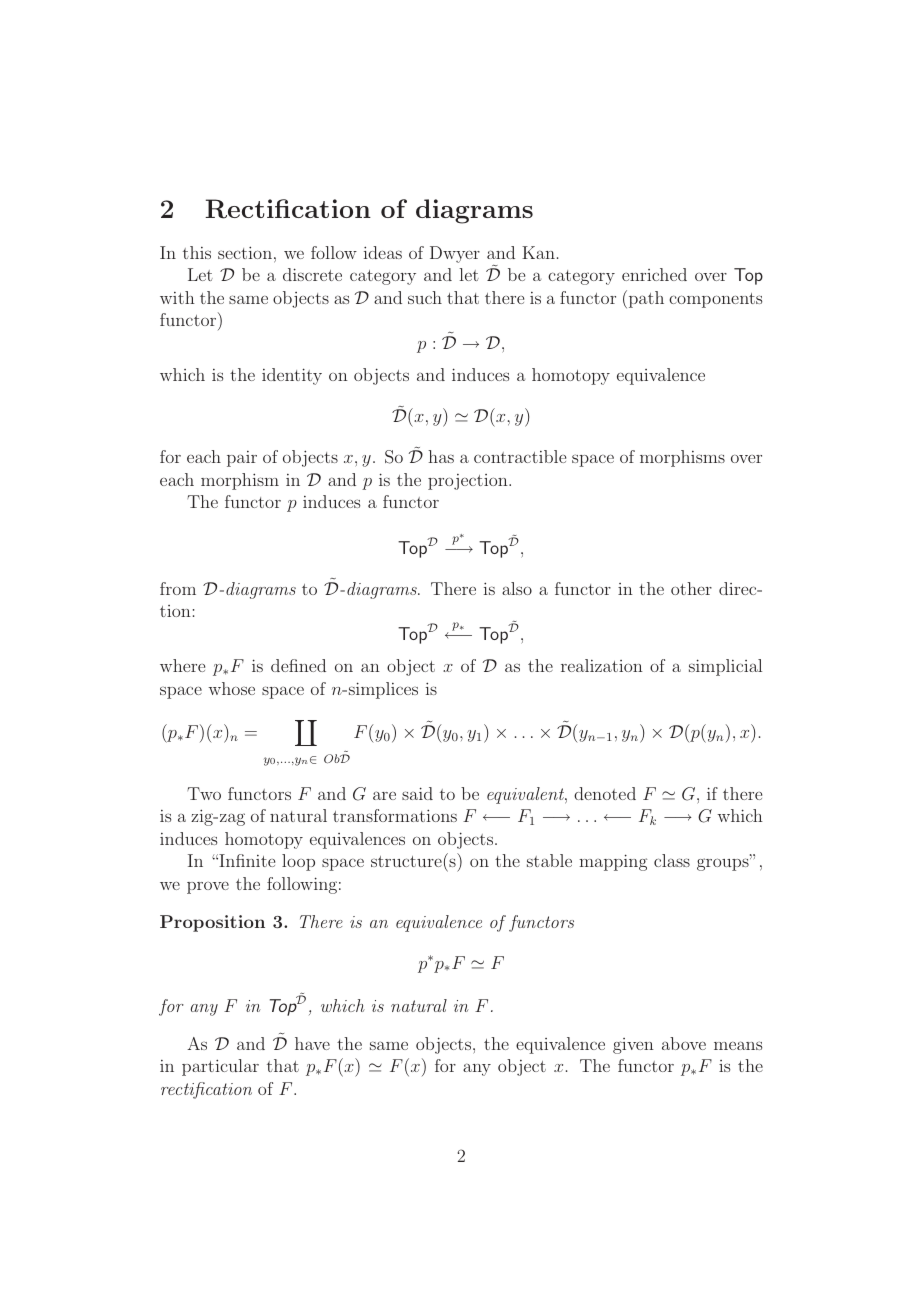  I want to click on contractible, so click(520, 456).
